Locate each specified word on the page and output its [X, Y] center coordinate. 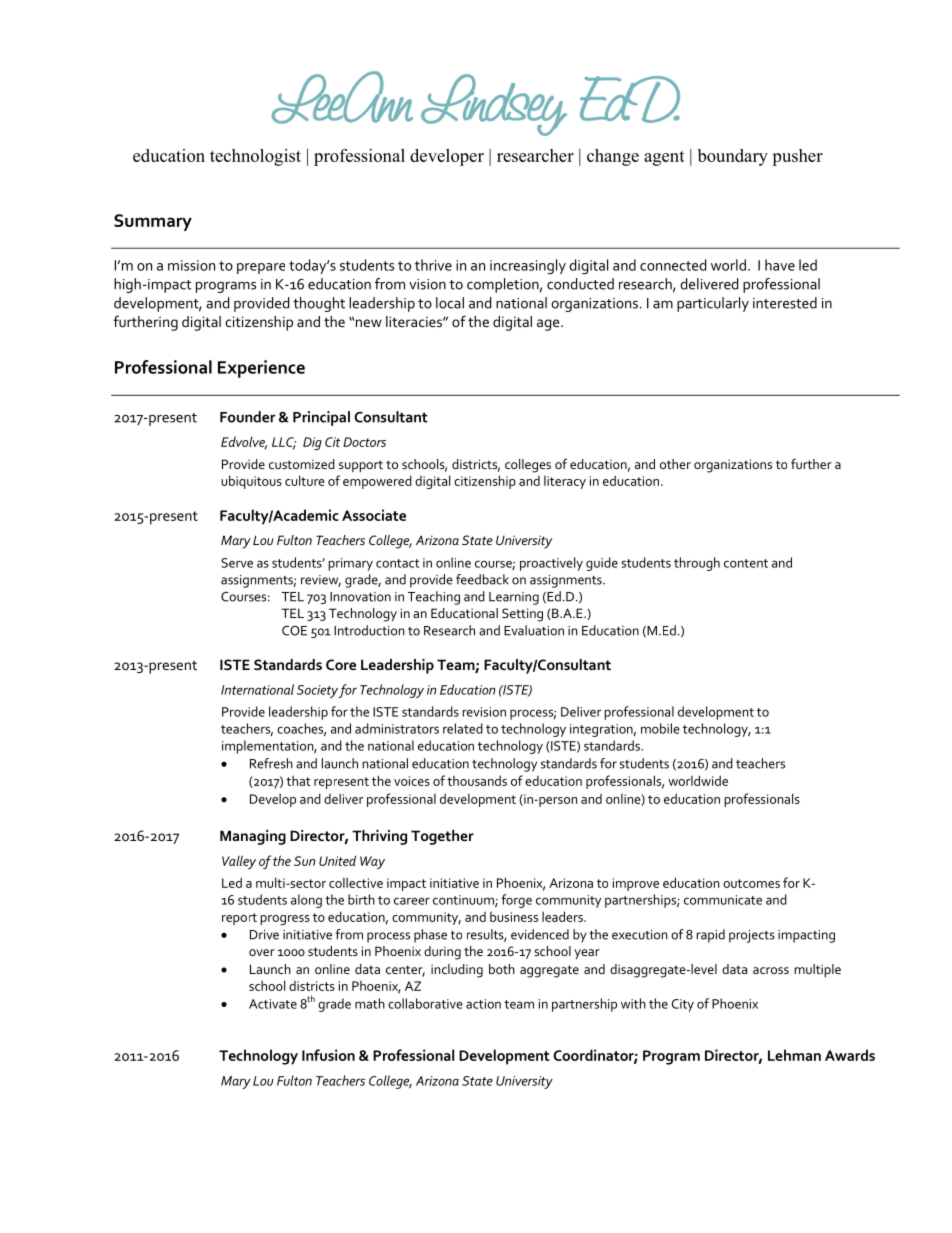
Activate [273, 1004]
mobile [660, 728]
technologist [255, 157]
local [450, 303]
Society [318, 691]
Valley [239, 862]
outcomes [751, 883]
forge [516, 901]
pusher [797, 157]
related [463, 728]
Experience [261, 369]
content [746, 563]
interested [785, 303]
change [613, 157]
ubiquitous [251, 482]
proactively [551, 564]
